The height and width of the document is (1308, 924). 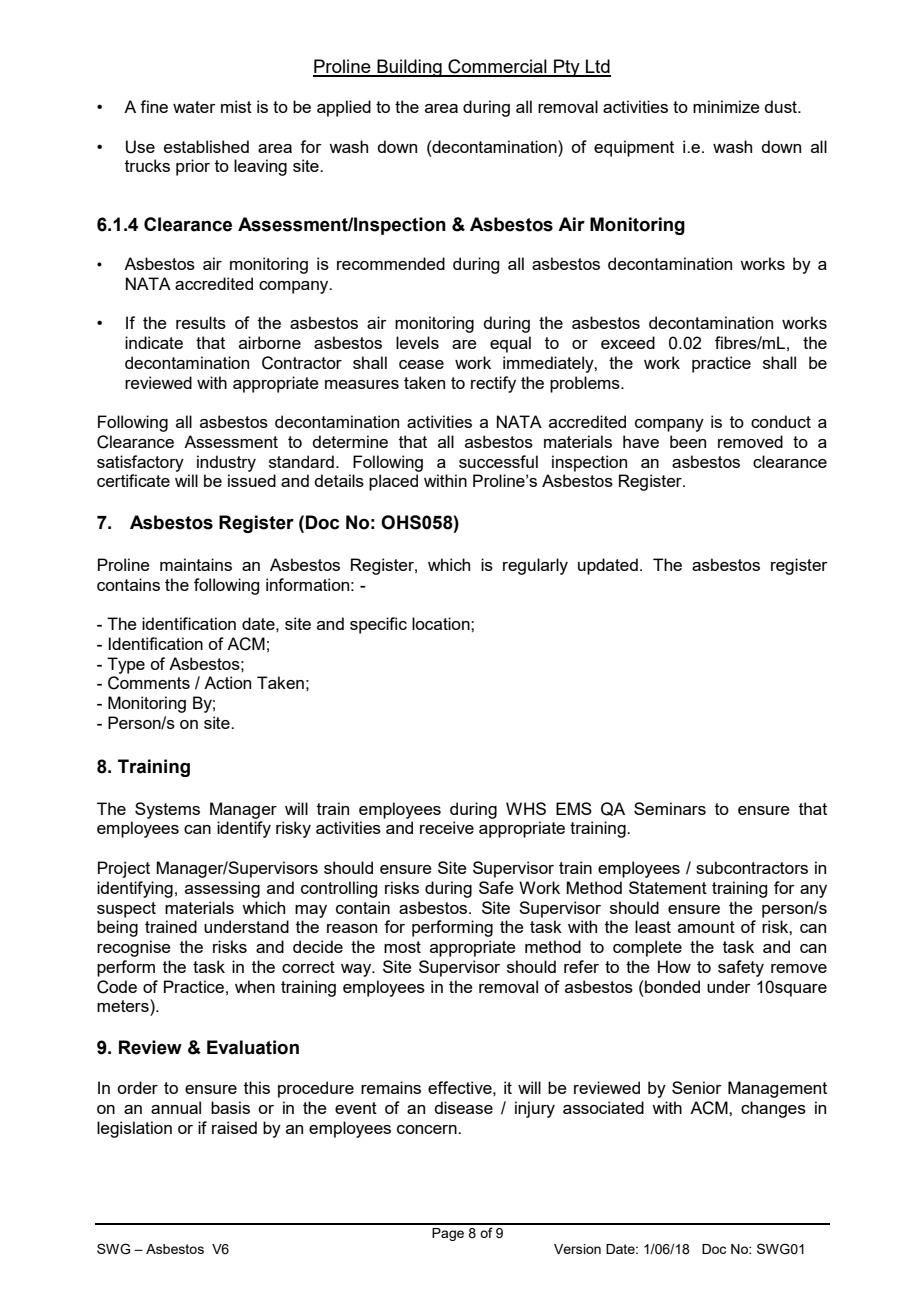 I want to click on Building, so click(x=409, y=68).
